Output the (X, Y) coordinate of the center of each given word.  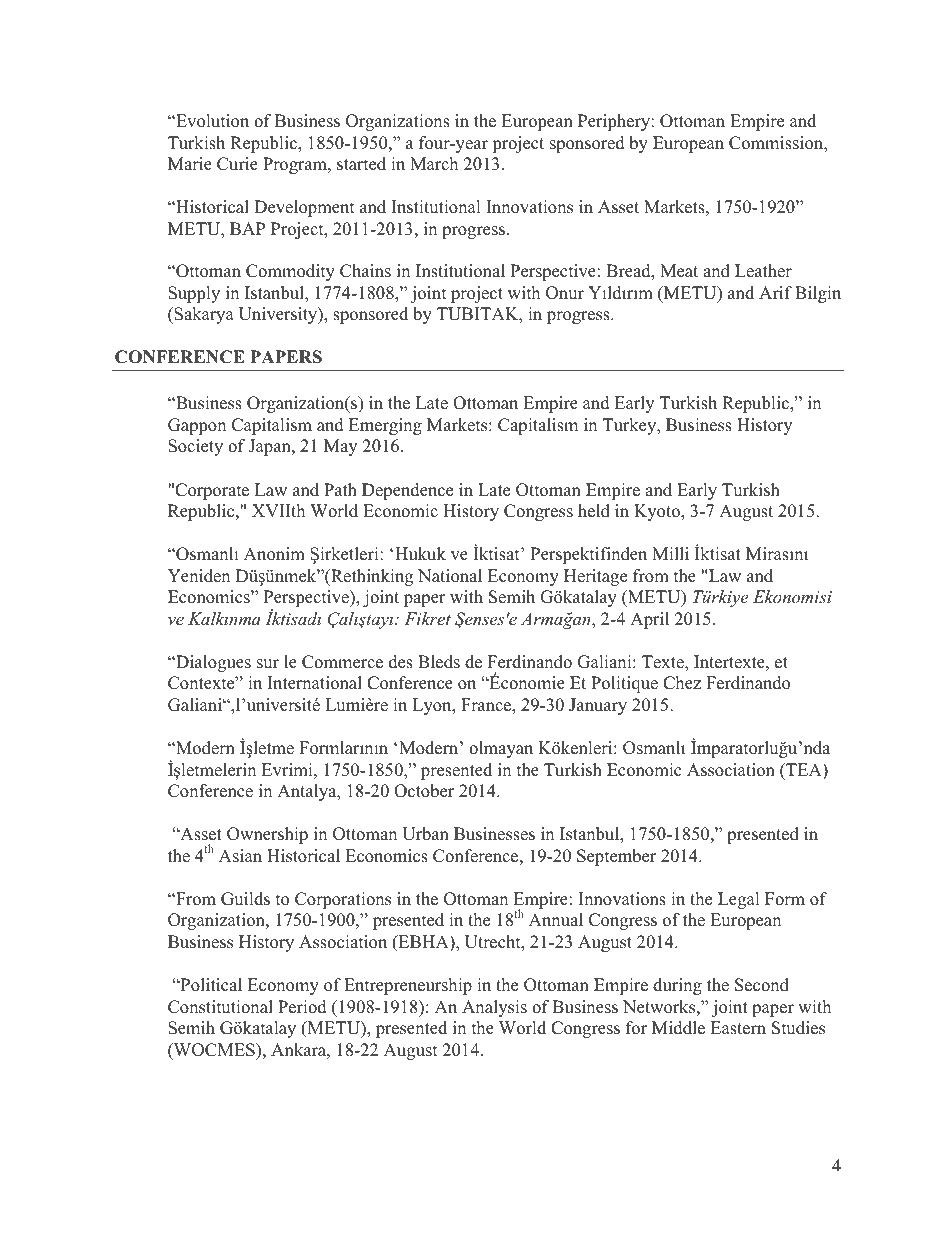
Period (302, 1007)
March (434, 164)
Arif (775, 292)
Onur (565, 293)
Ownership (267, 835)
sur (268, 664)
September (616, 857)
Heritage (595, 577)
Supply (194, 294)
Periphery (615, 122)
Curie (237, 164)
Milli (670, 553)
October (424, 791)
